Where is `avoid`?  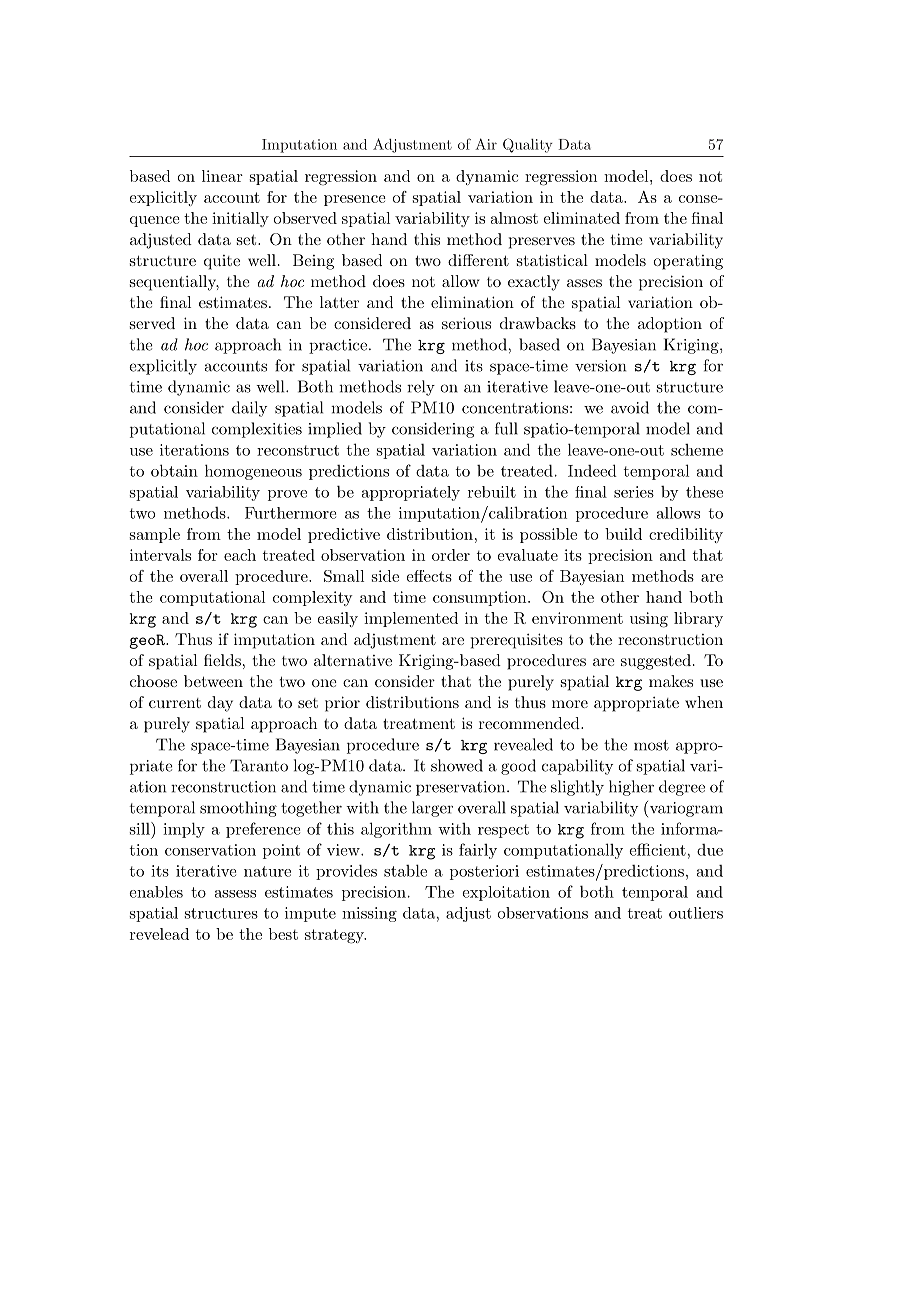
avoid is located at coordinates (630, 407).
